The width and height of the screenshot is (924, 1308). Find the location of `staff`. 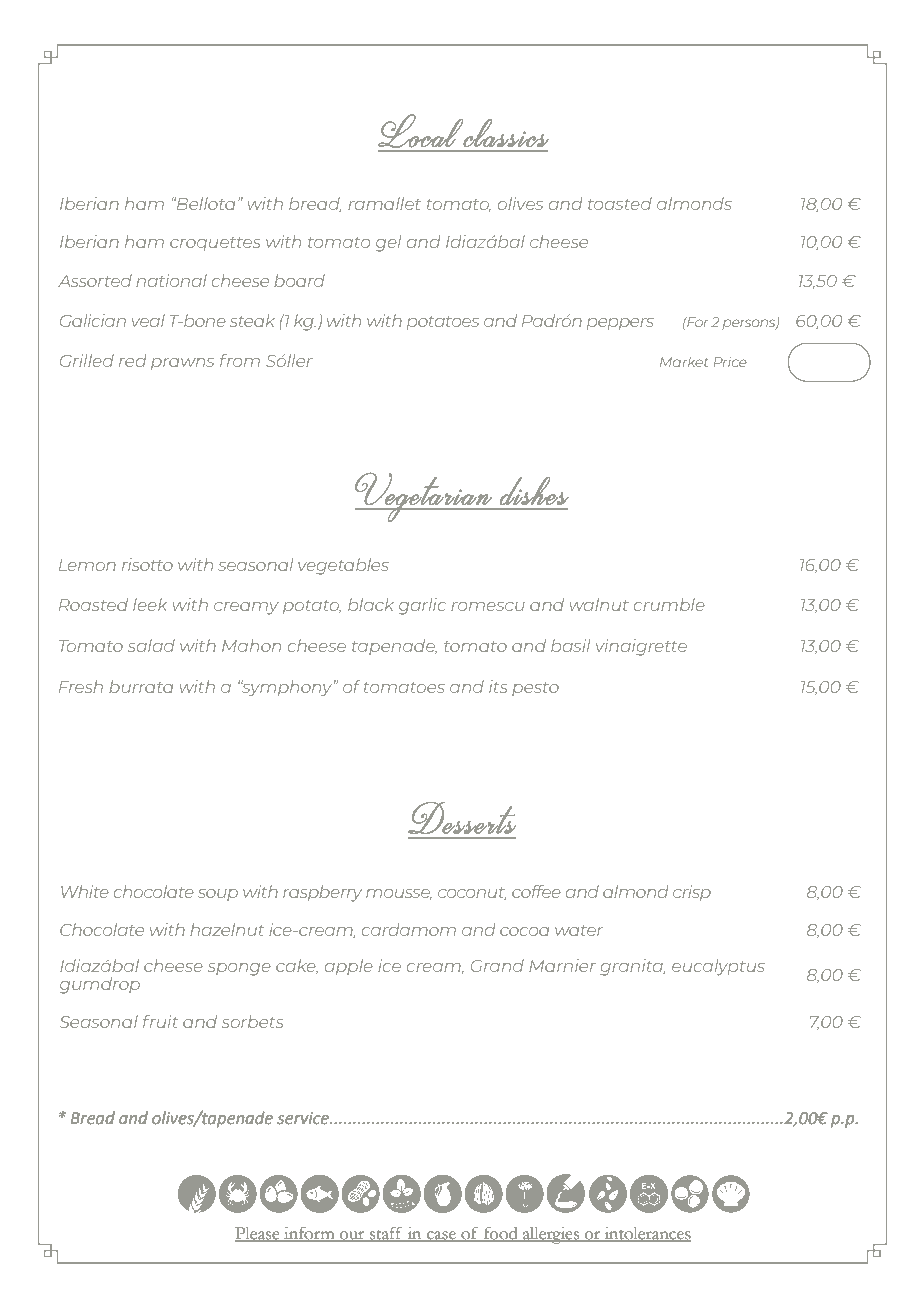

staff is located at coordinates (386, 1234).
